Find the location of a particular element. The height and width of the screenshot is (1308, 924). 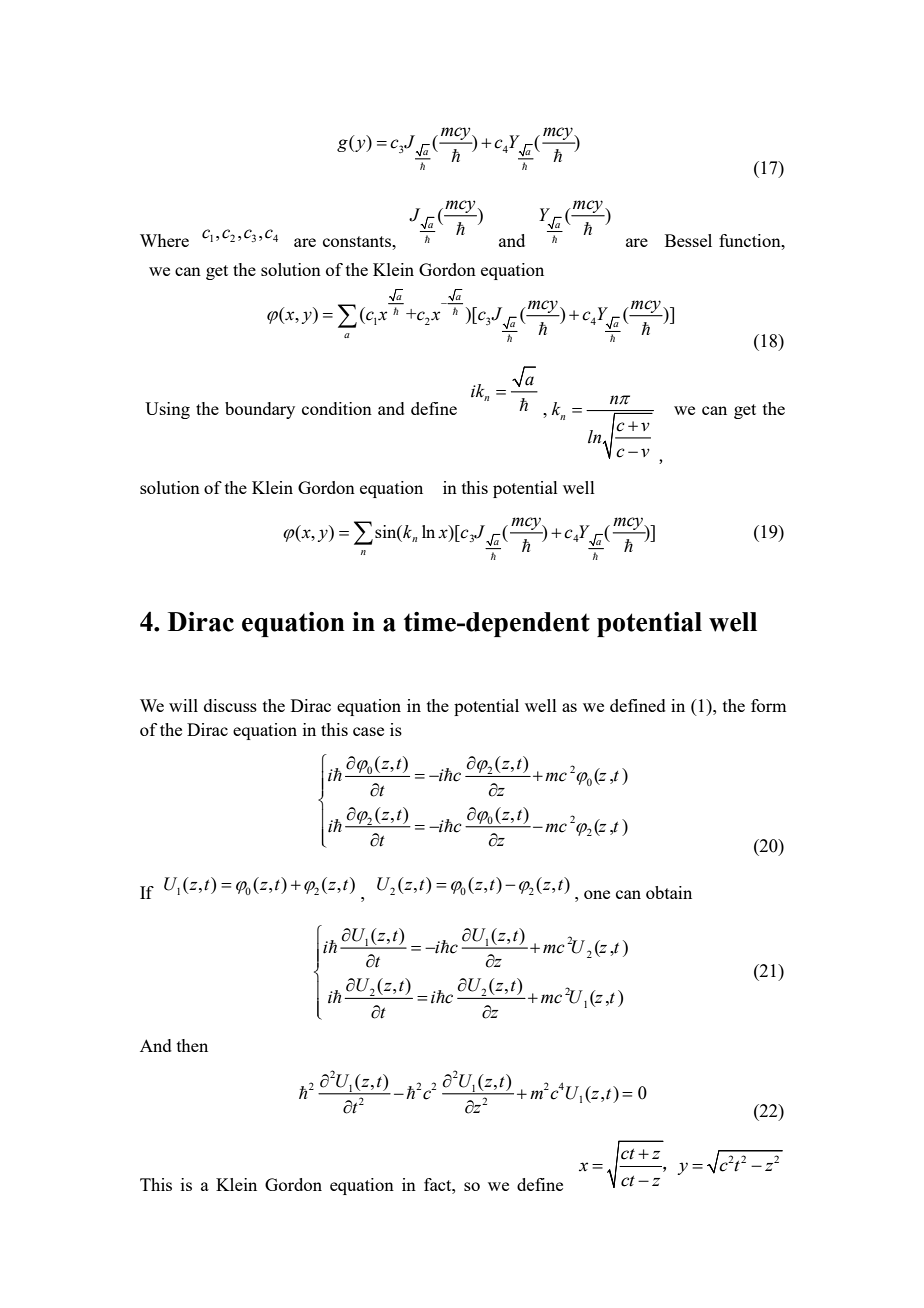

obtain is located at coordinates (669, 892).
